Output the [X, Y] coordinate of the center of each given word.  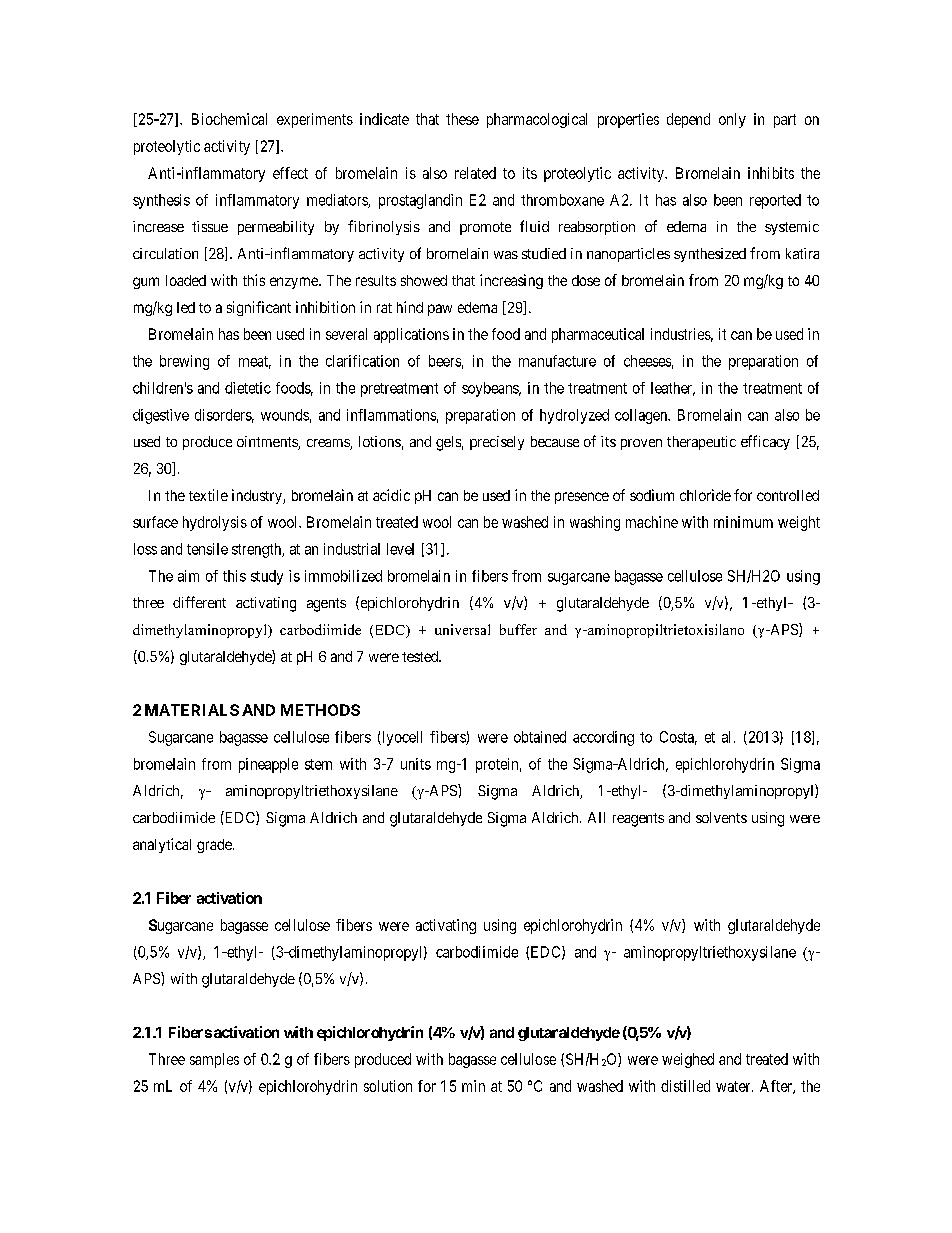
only [732, 120]
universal [462, 629]
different [199, 602]
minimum [743, 522]
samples [214, 1060]
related [475, 173]
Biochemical [229, 119]
